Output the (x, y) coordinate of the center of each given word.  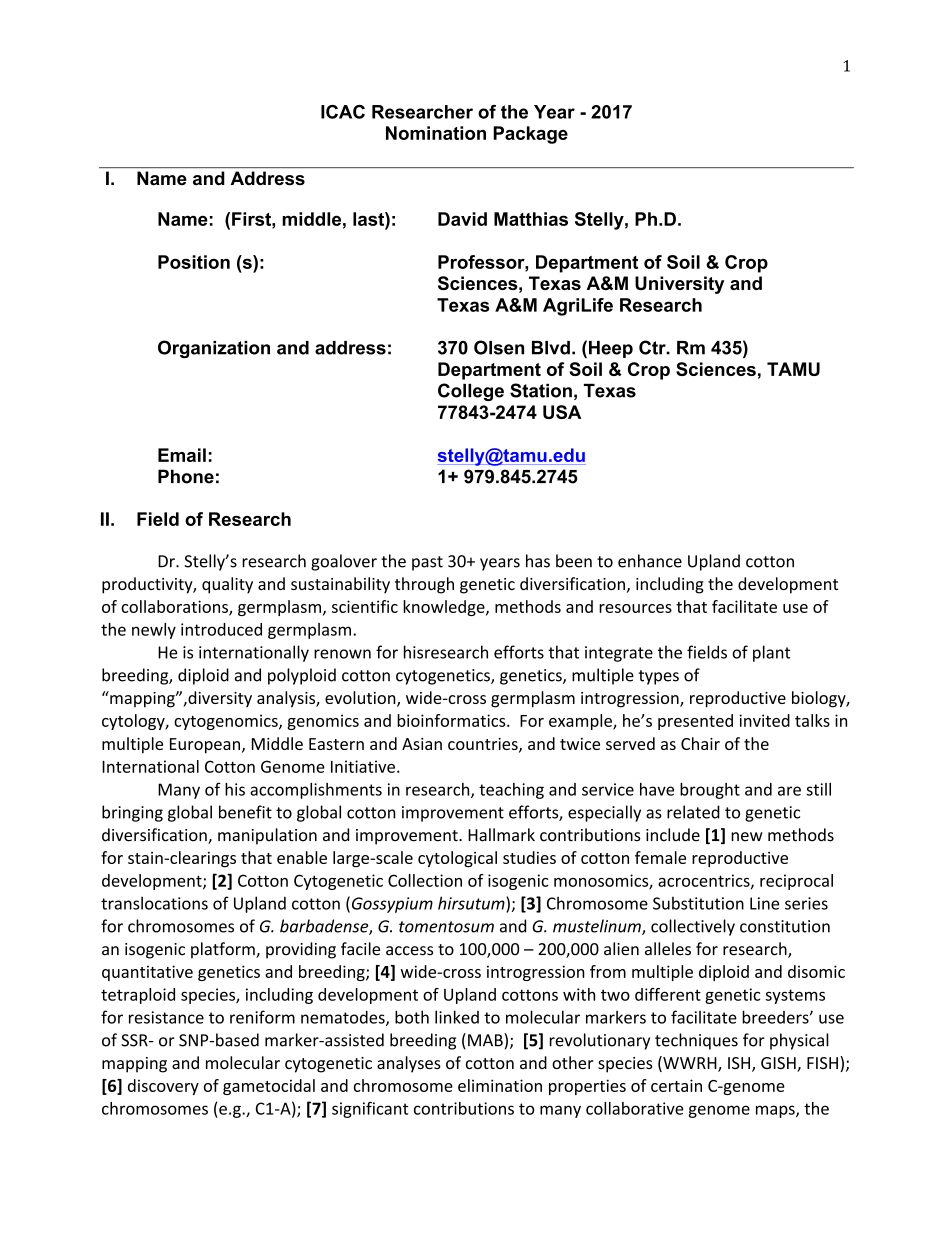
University (679, 285)
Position (194, 262)
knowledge (445, 608)
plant (771, 653)
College (471, 392)
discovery (163, 1087)
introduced (221, 629)
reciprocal (796, 882)
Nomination (436, 133)
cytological (457, 859)
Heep (611, 349)
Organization (214, 349)
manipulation (267, 836)
